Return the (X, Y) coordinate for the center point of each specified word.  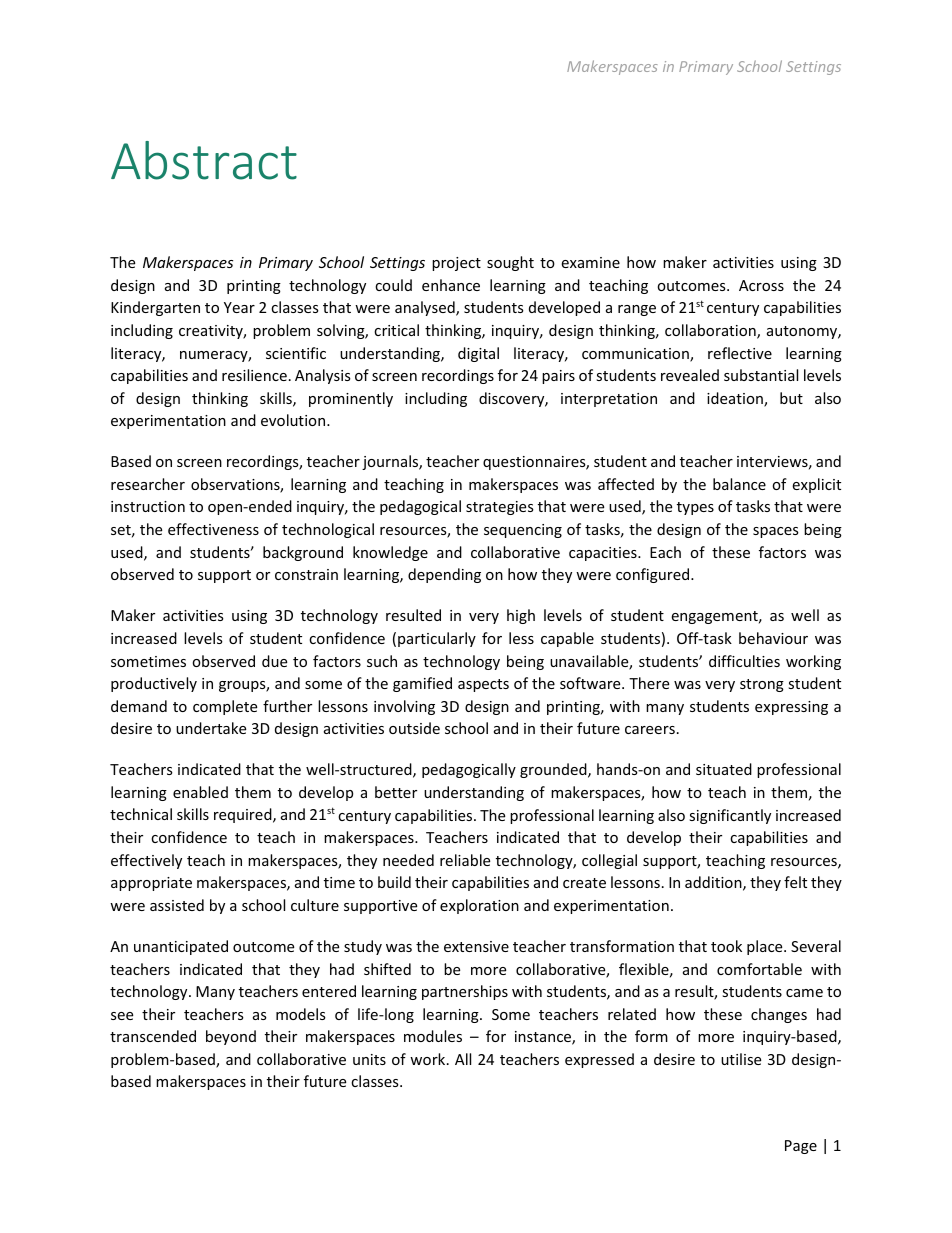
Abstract (204, 160)
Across (761, 285)
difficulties (744, 661)
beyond (231, 1037)
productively (154, 684)
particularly (437, 639)
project (456, 264)
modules (433, 1036)
